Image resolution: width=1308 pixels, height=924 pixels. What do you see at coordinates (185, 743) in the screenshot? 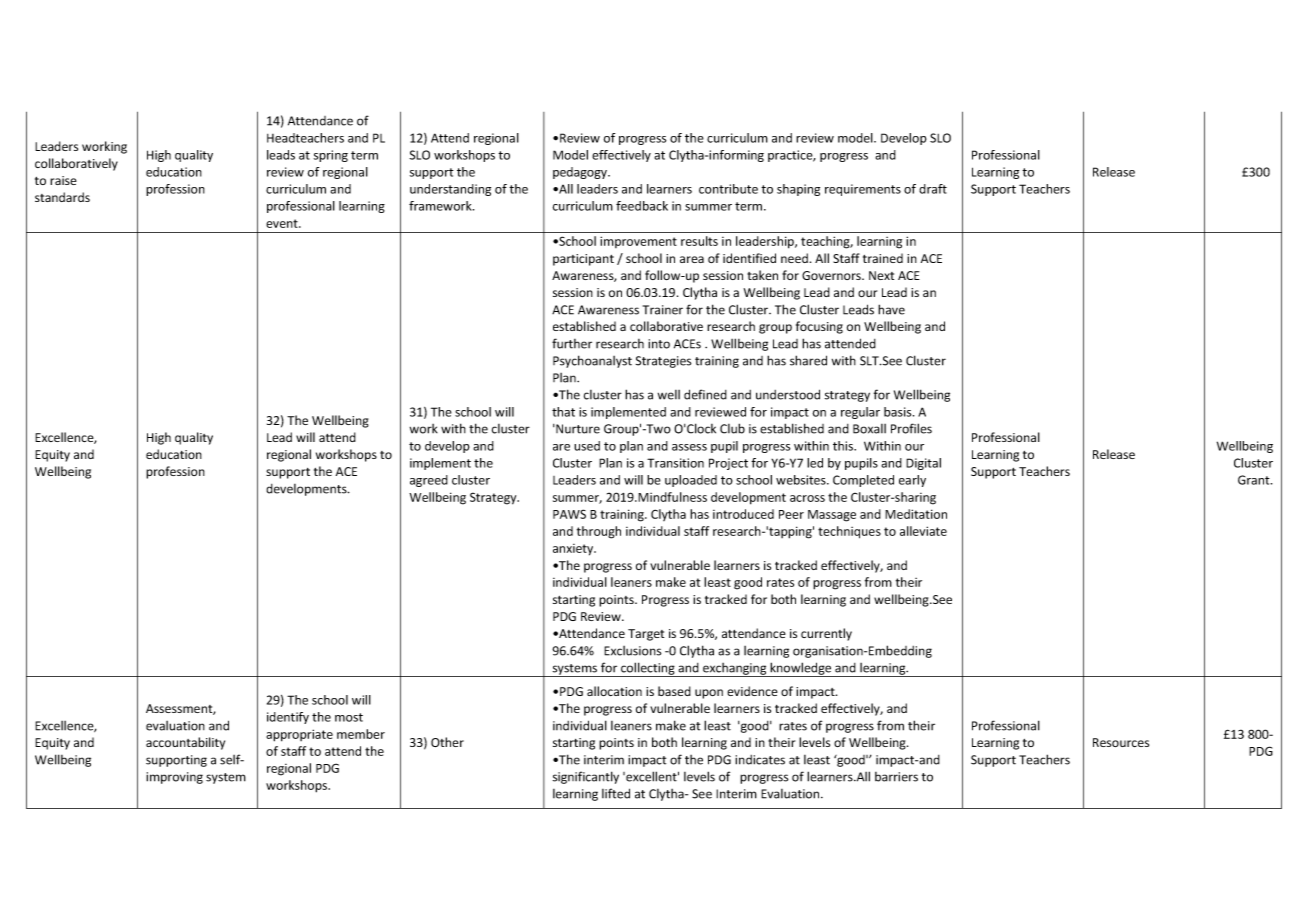
I see `accountability` at bounding box center [185, 743].
